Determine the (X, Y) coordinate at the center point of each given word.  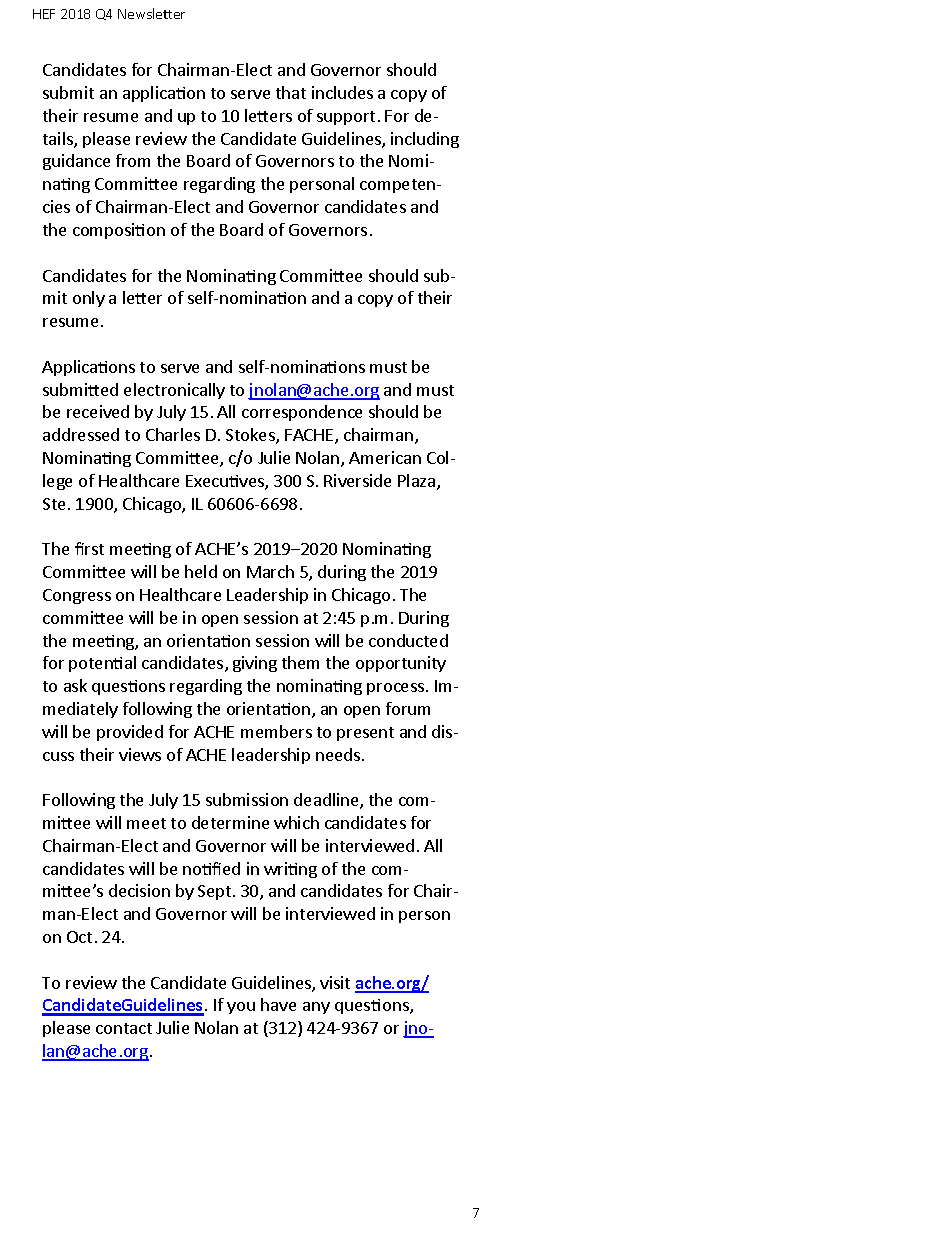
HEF (44, 14)
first (89, 548)
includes (342, 92)
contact (124, 1028)
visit (335, 982)
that (291, 92)
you (241, 1008)
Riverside (357, 480)
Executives (226, 482)
